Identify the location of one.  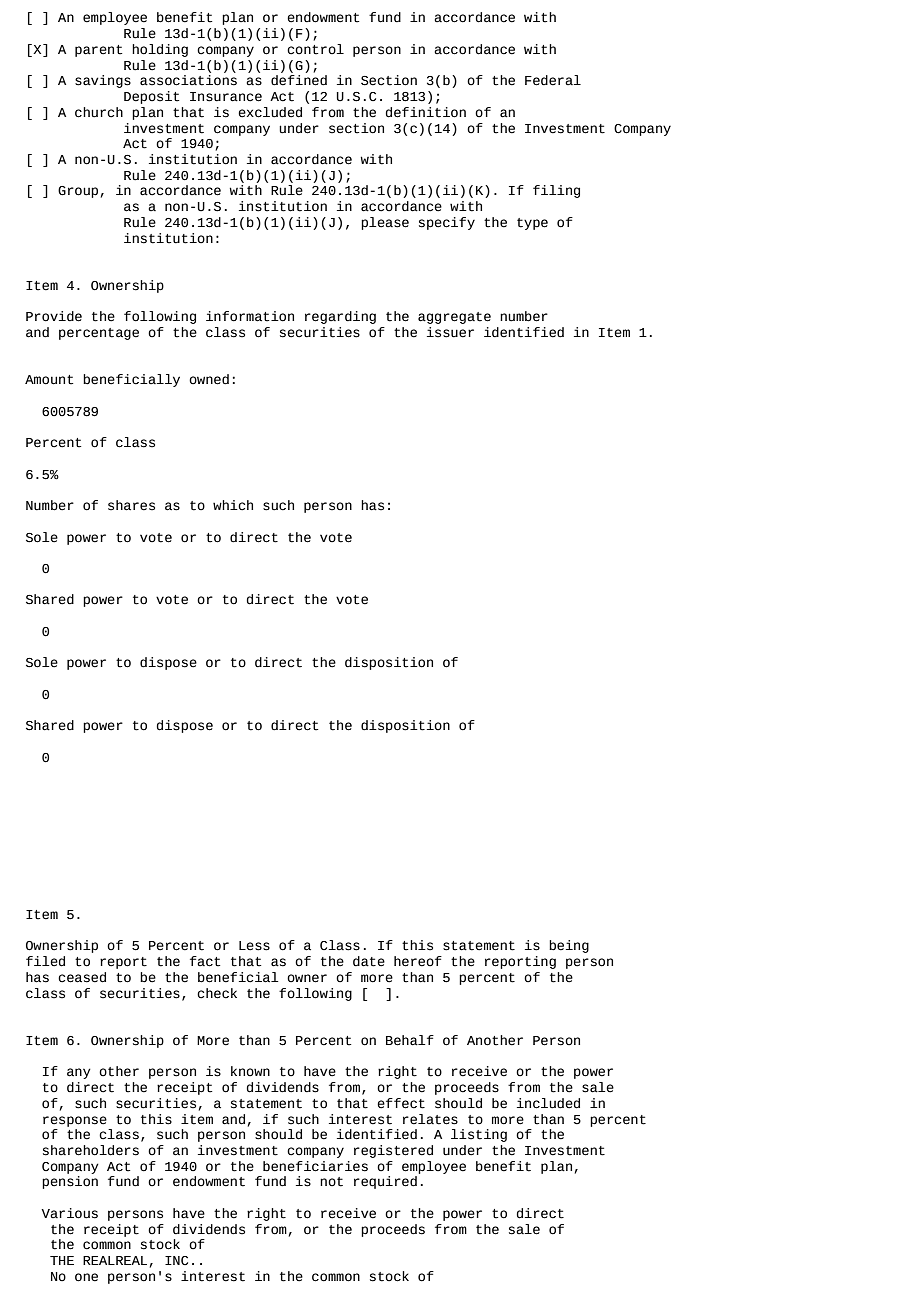
(86, 1277).
